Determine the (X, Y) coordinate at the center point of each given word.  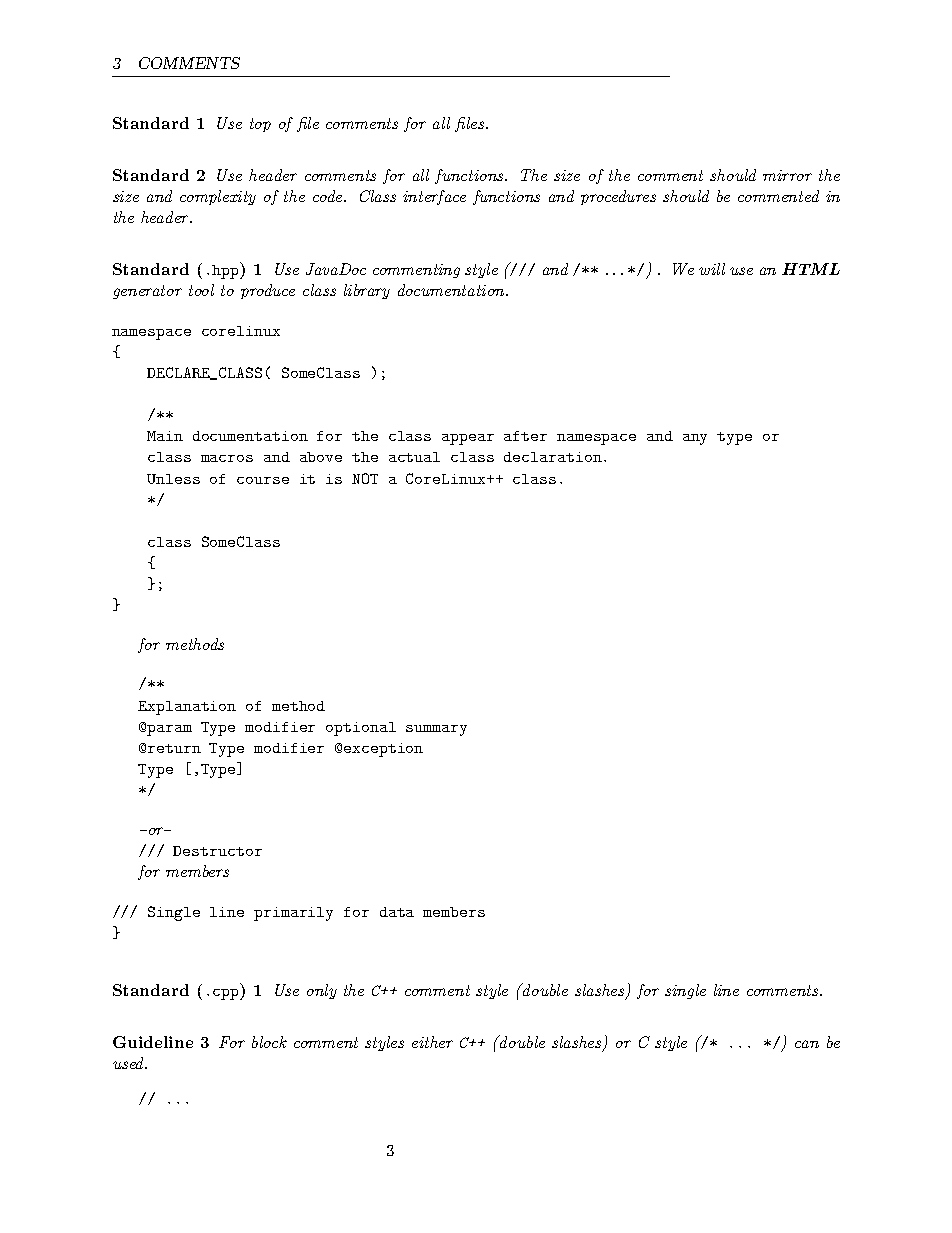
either (432, 1042)
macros (227, 458)
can (807, 1044)
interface (434, 197)
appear (468, 439)
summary (436, 730)
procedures (618, 197)
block (269, 1042)
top (260, 125)
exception (383, 750)
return (174, 748)
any (695, 439)
